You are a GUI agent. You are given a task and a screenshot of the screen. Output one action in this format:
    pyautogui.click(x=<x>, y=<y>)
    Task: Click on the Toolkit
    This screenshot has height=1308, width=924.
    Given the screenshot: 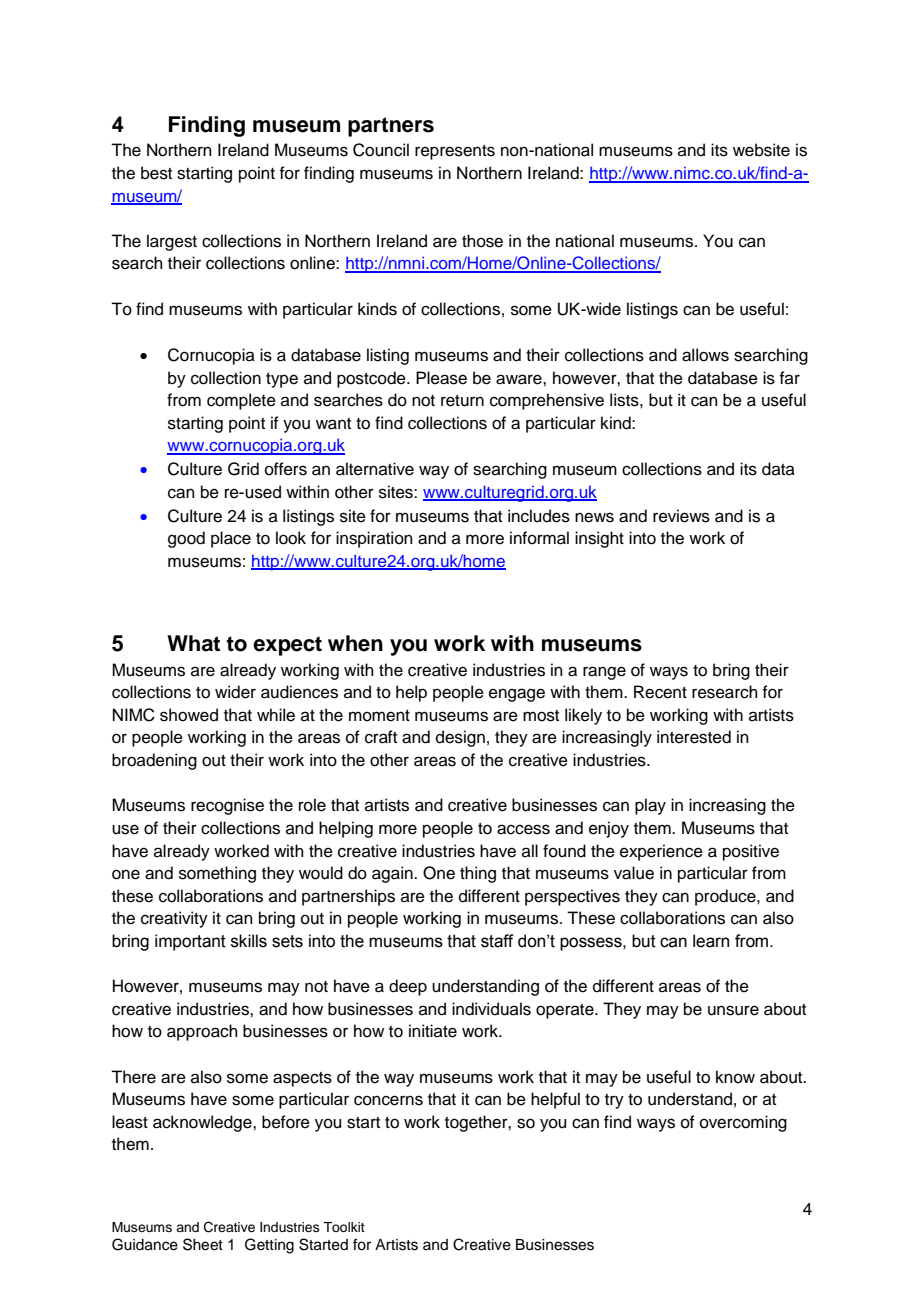 What is the action you would take?
    pyautogui.click(x=344, y=1227)
